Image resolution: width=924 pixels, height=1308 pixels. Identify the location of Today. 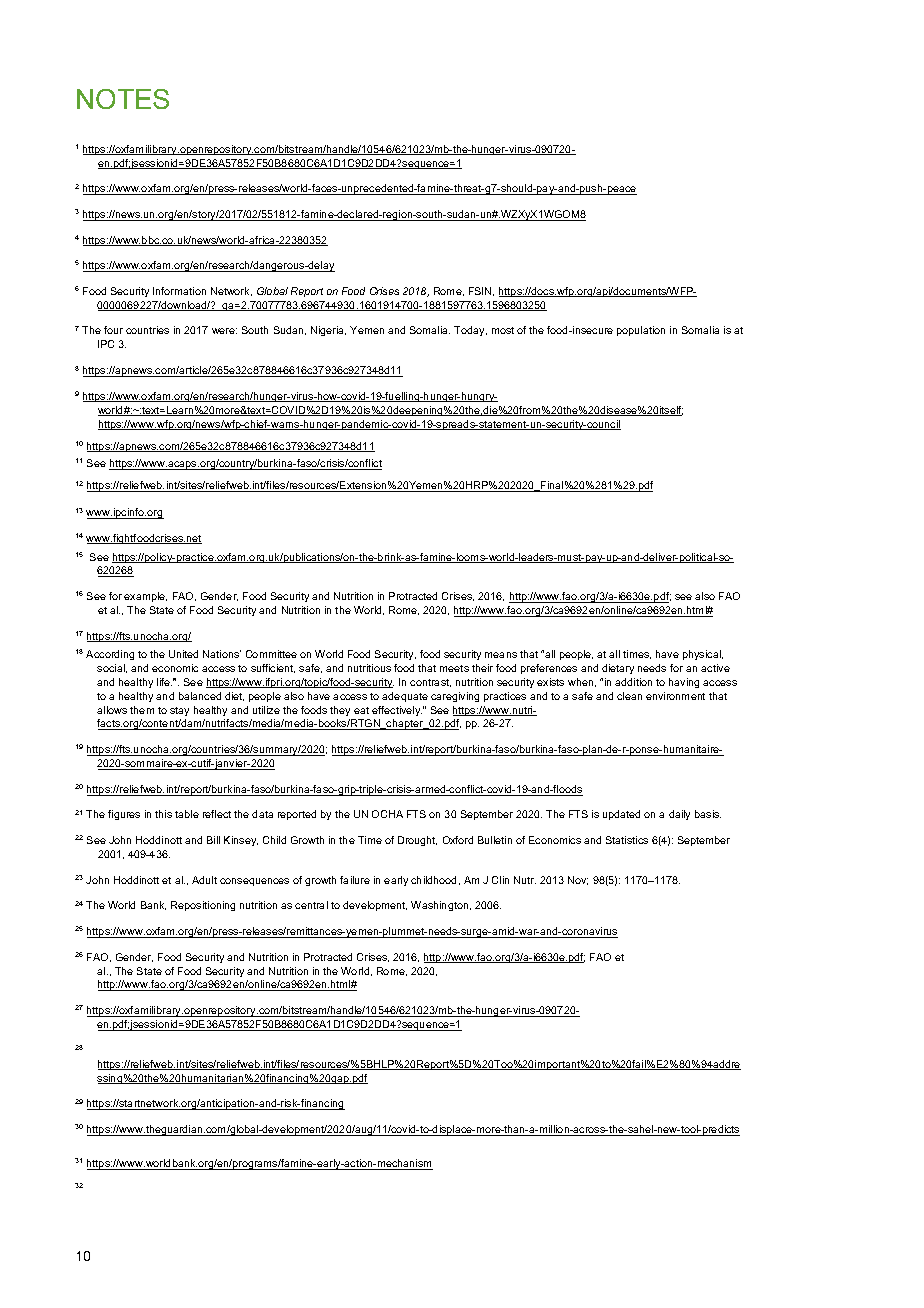
(470, 331).
